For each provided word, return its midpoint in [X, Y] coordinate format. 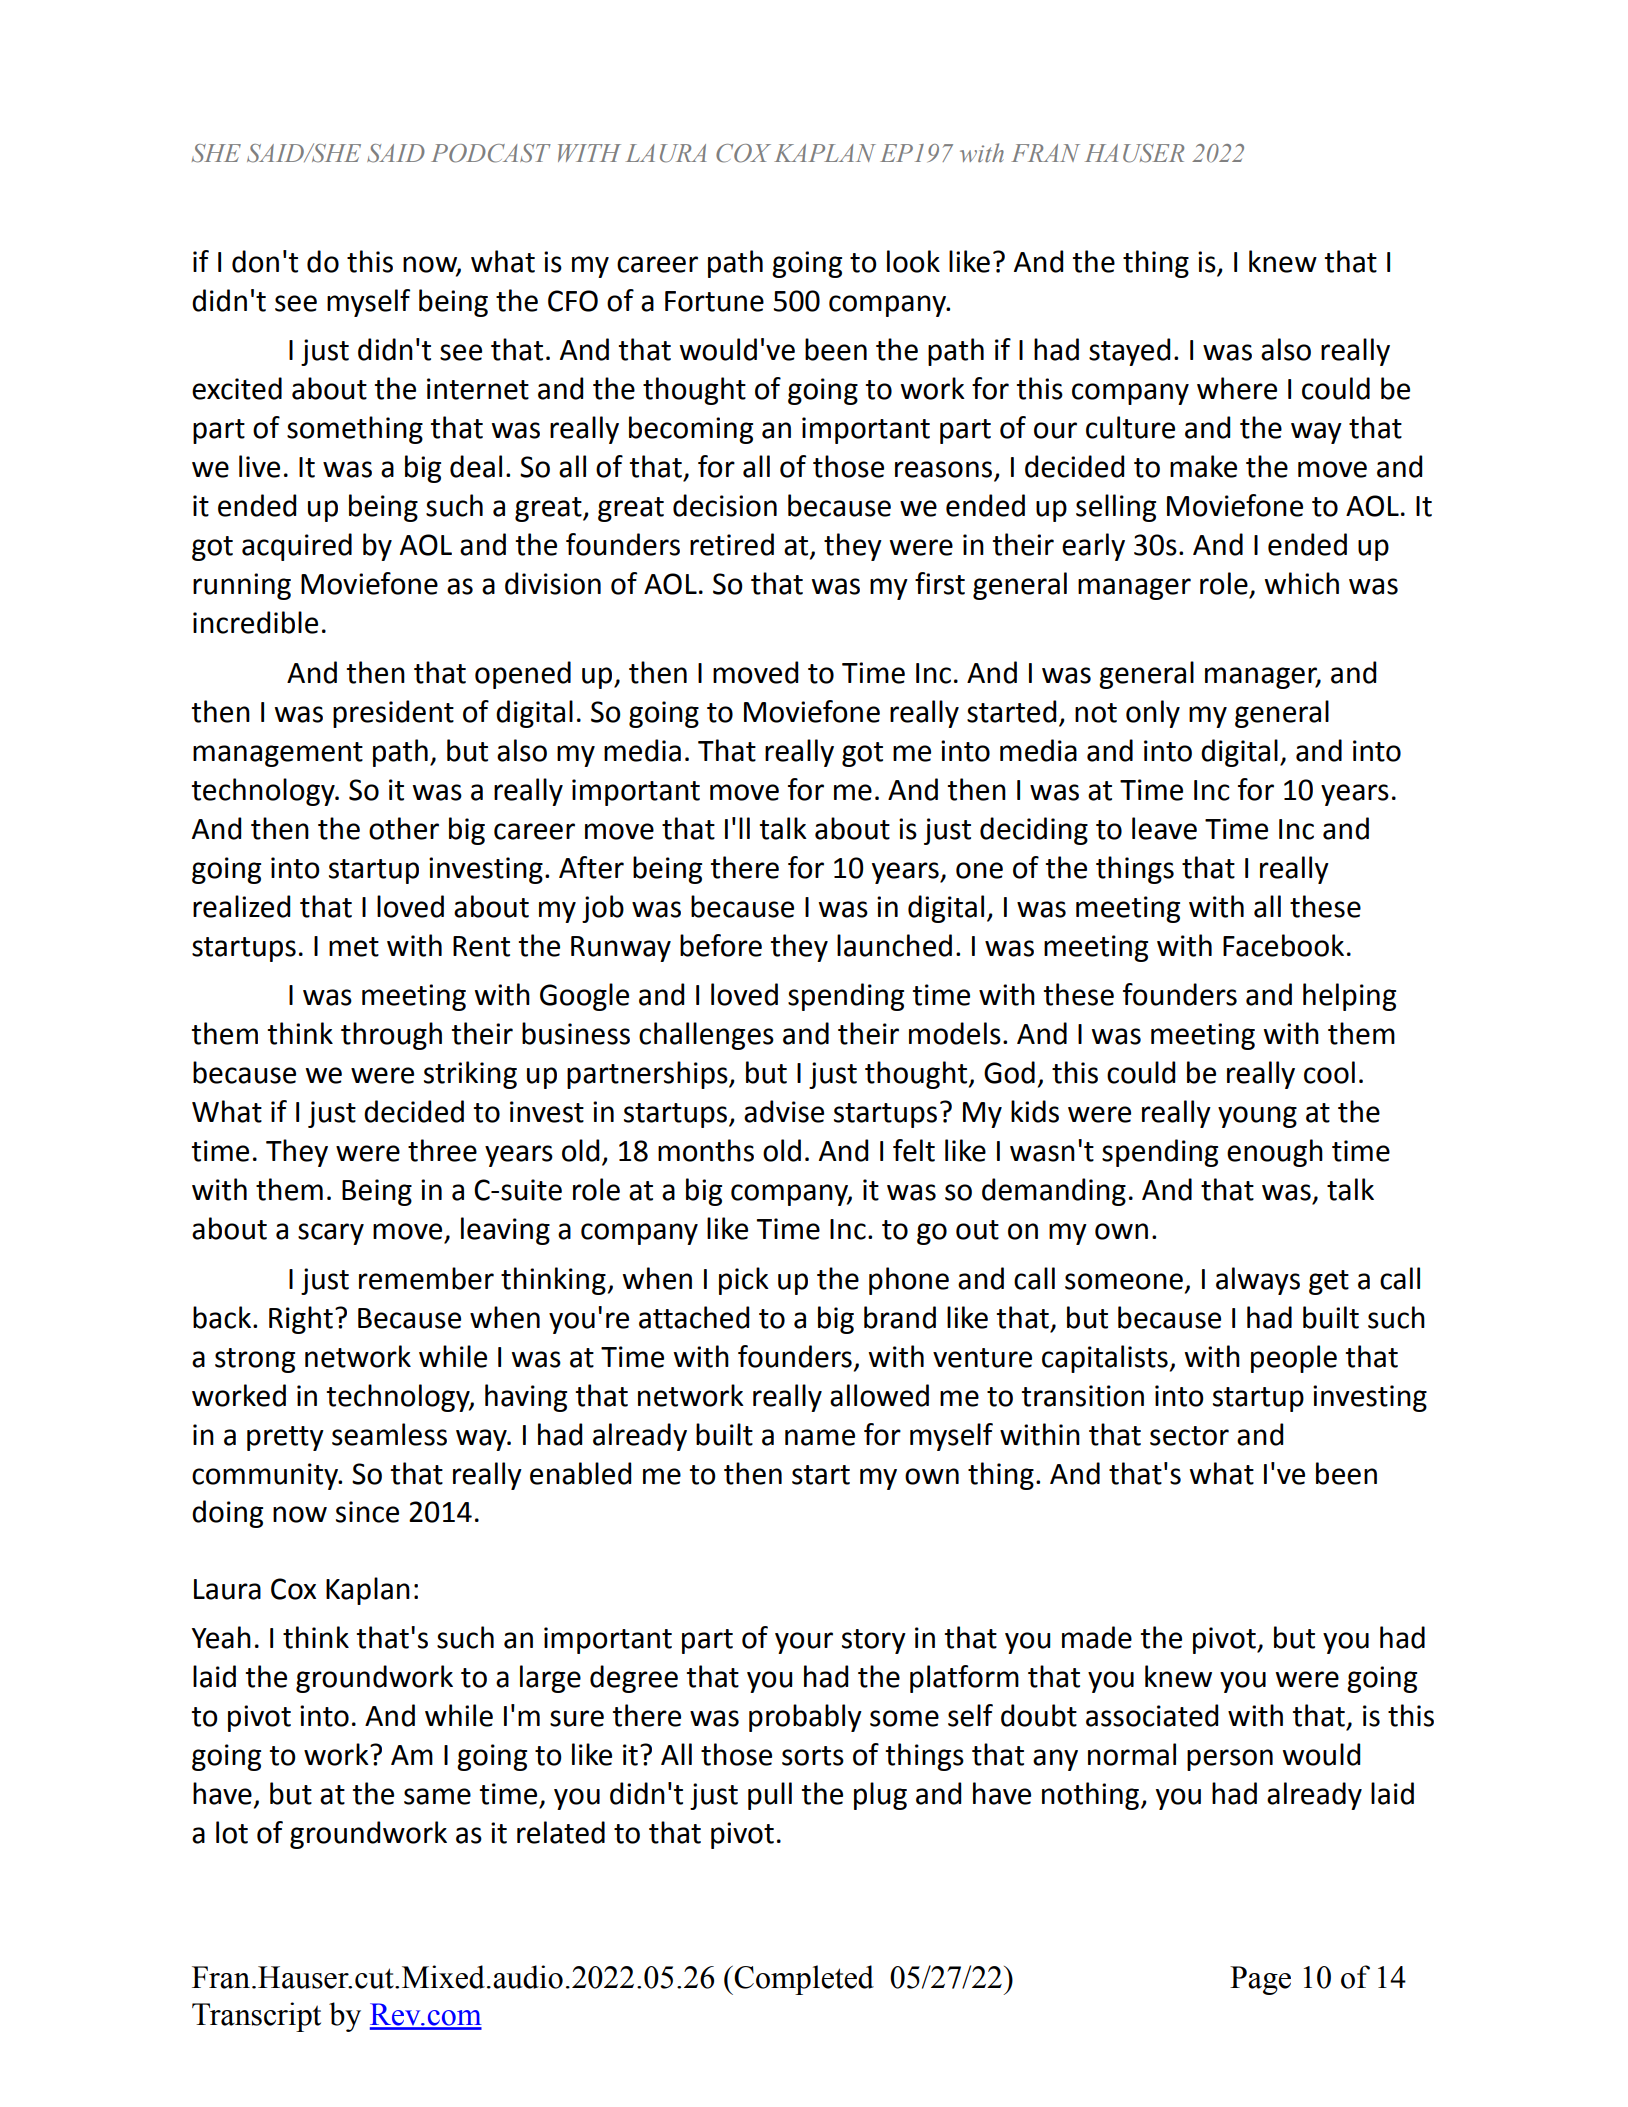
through [391, 1036]
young [1257, 1117]
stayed [1129, 352]
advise [784, 1111]
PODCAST [491, 153]
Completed [804, 1980]
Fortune [714, 301]
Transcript [256, 2017]
